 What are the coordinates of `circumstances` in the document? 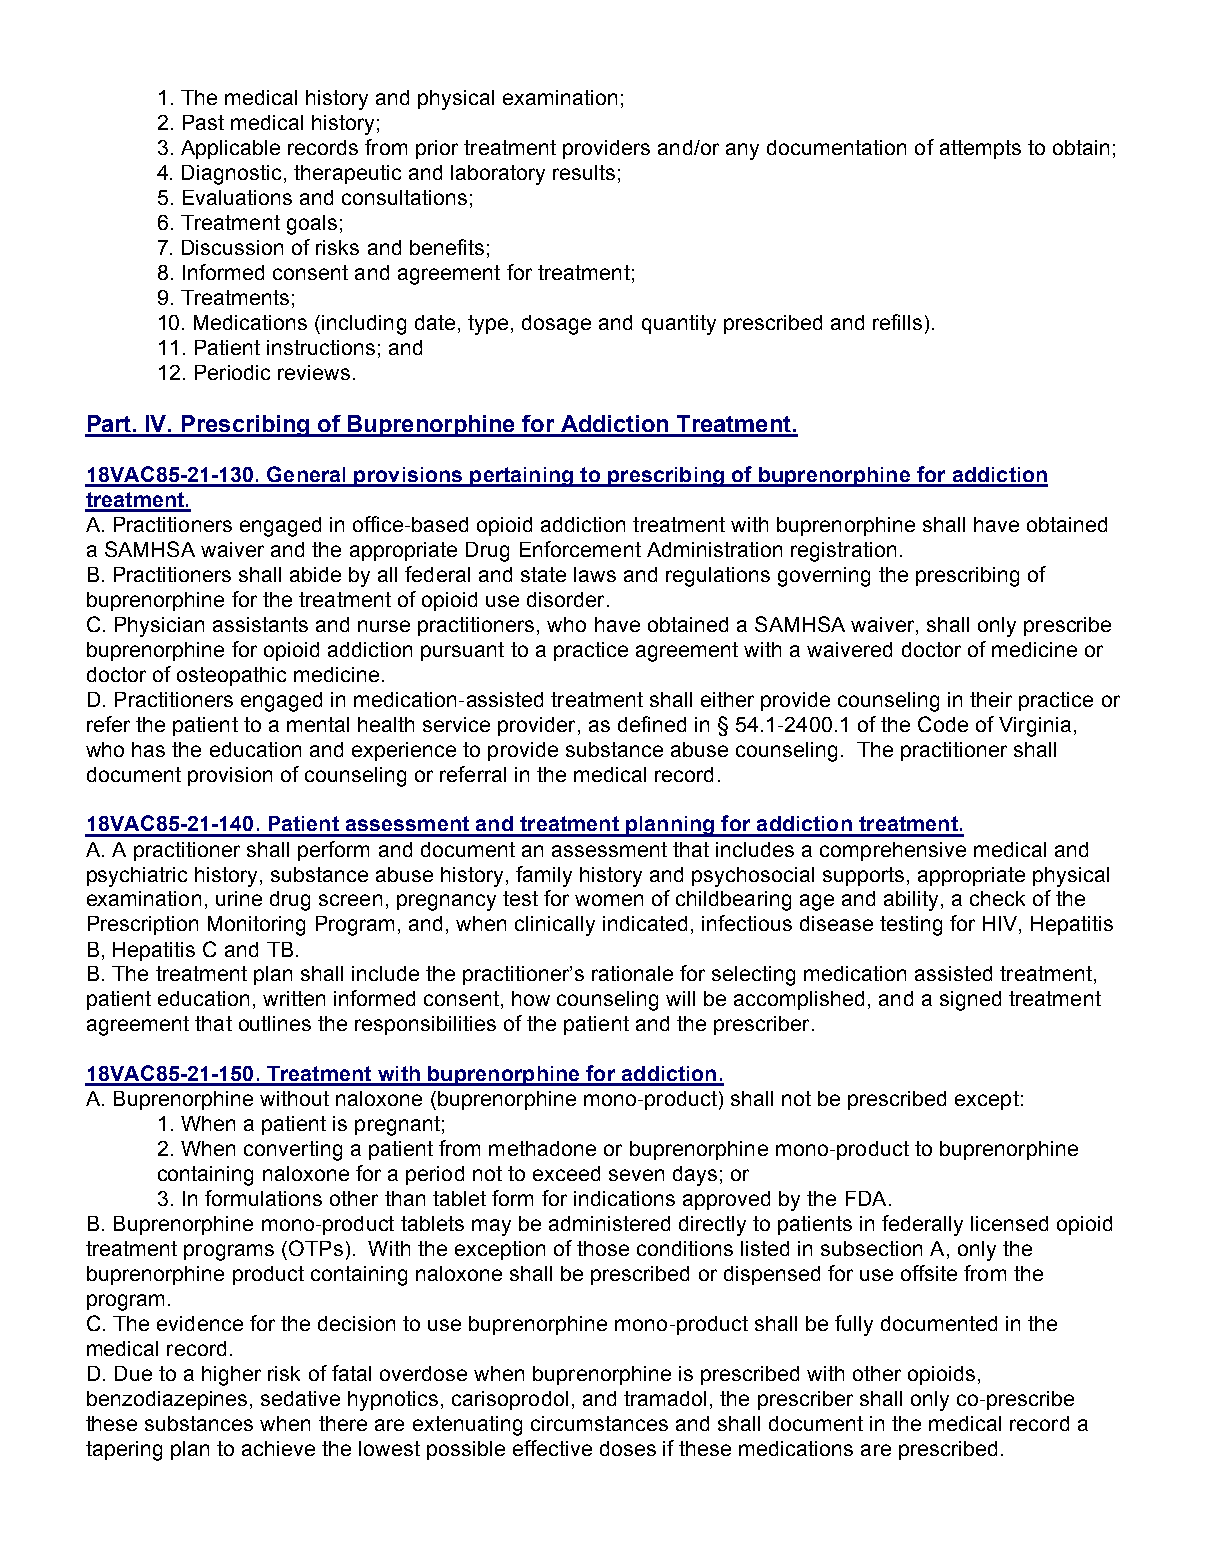 It's located at (599, 1423).
